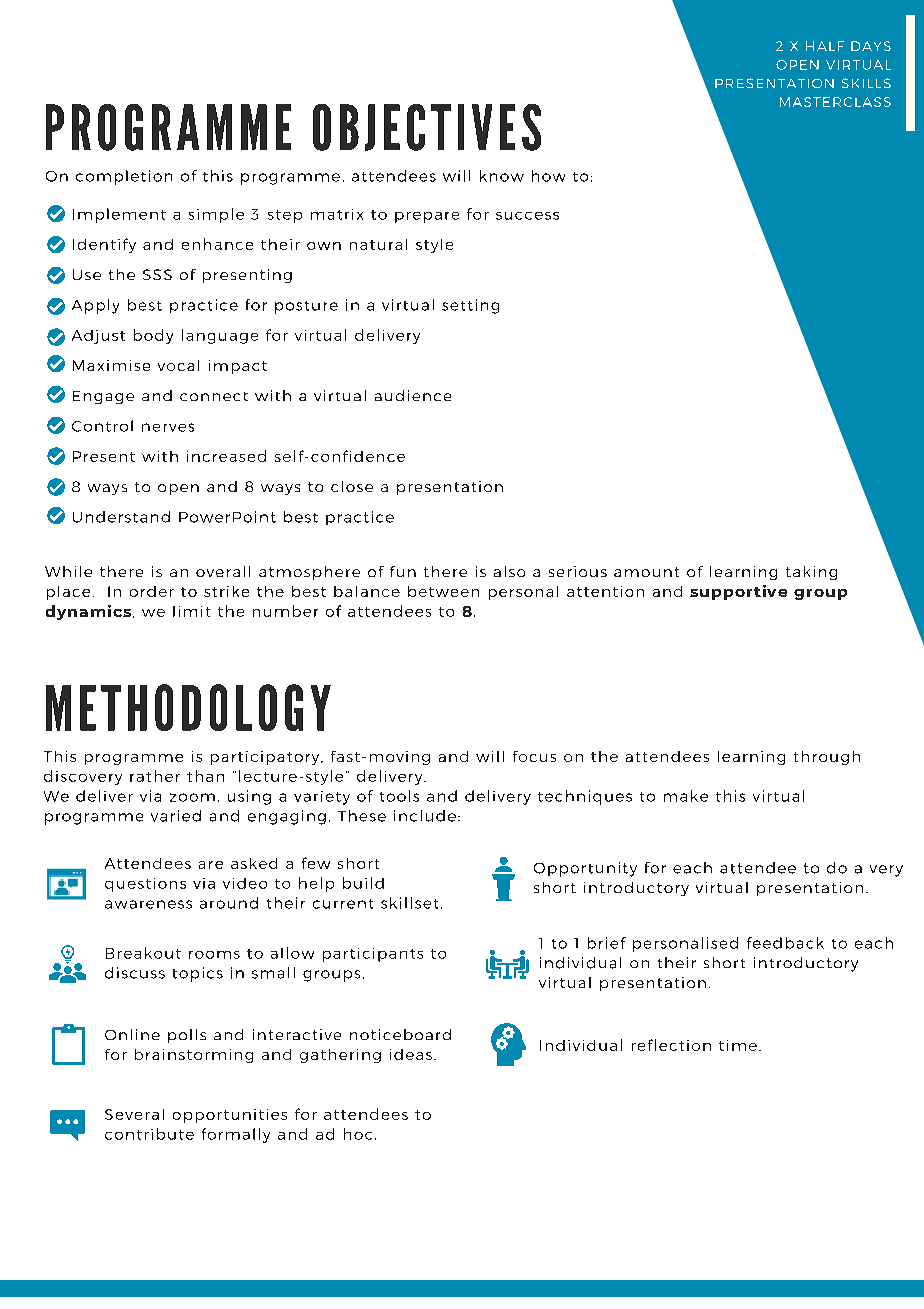 The height and width of the screenshot is (1309, 924). I want to click on OBJECTIVES, so click(427, 127).
